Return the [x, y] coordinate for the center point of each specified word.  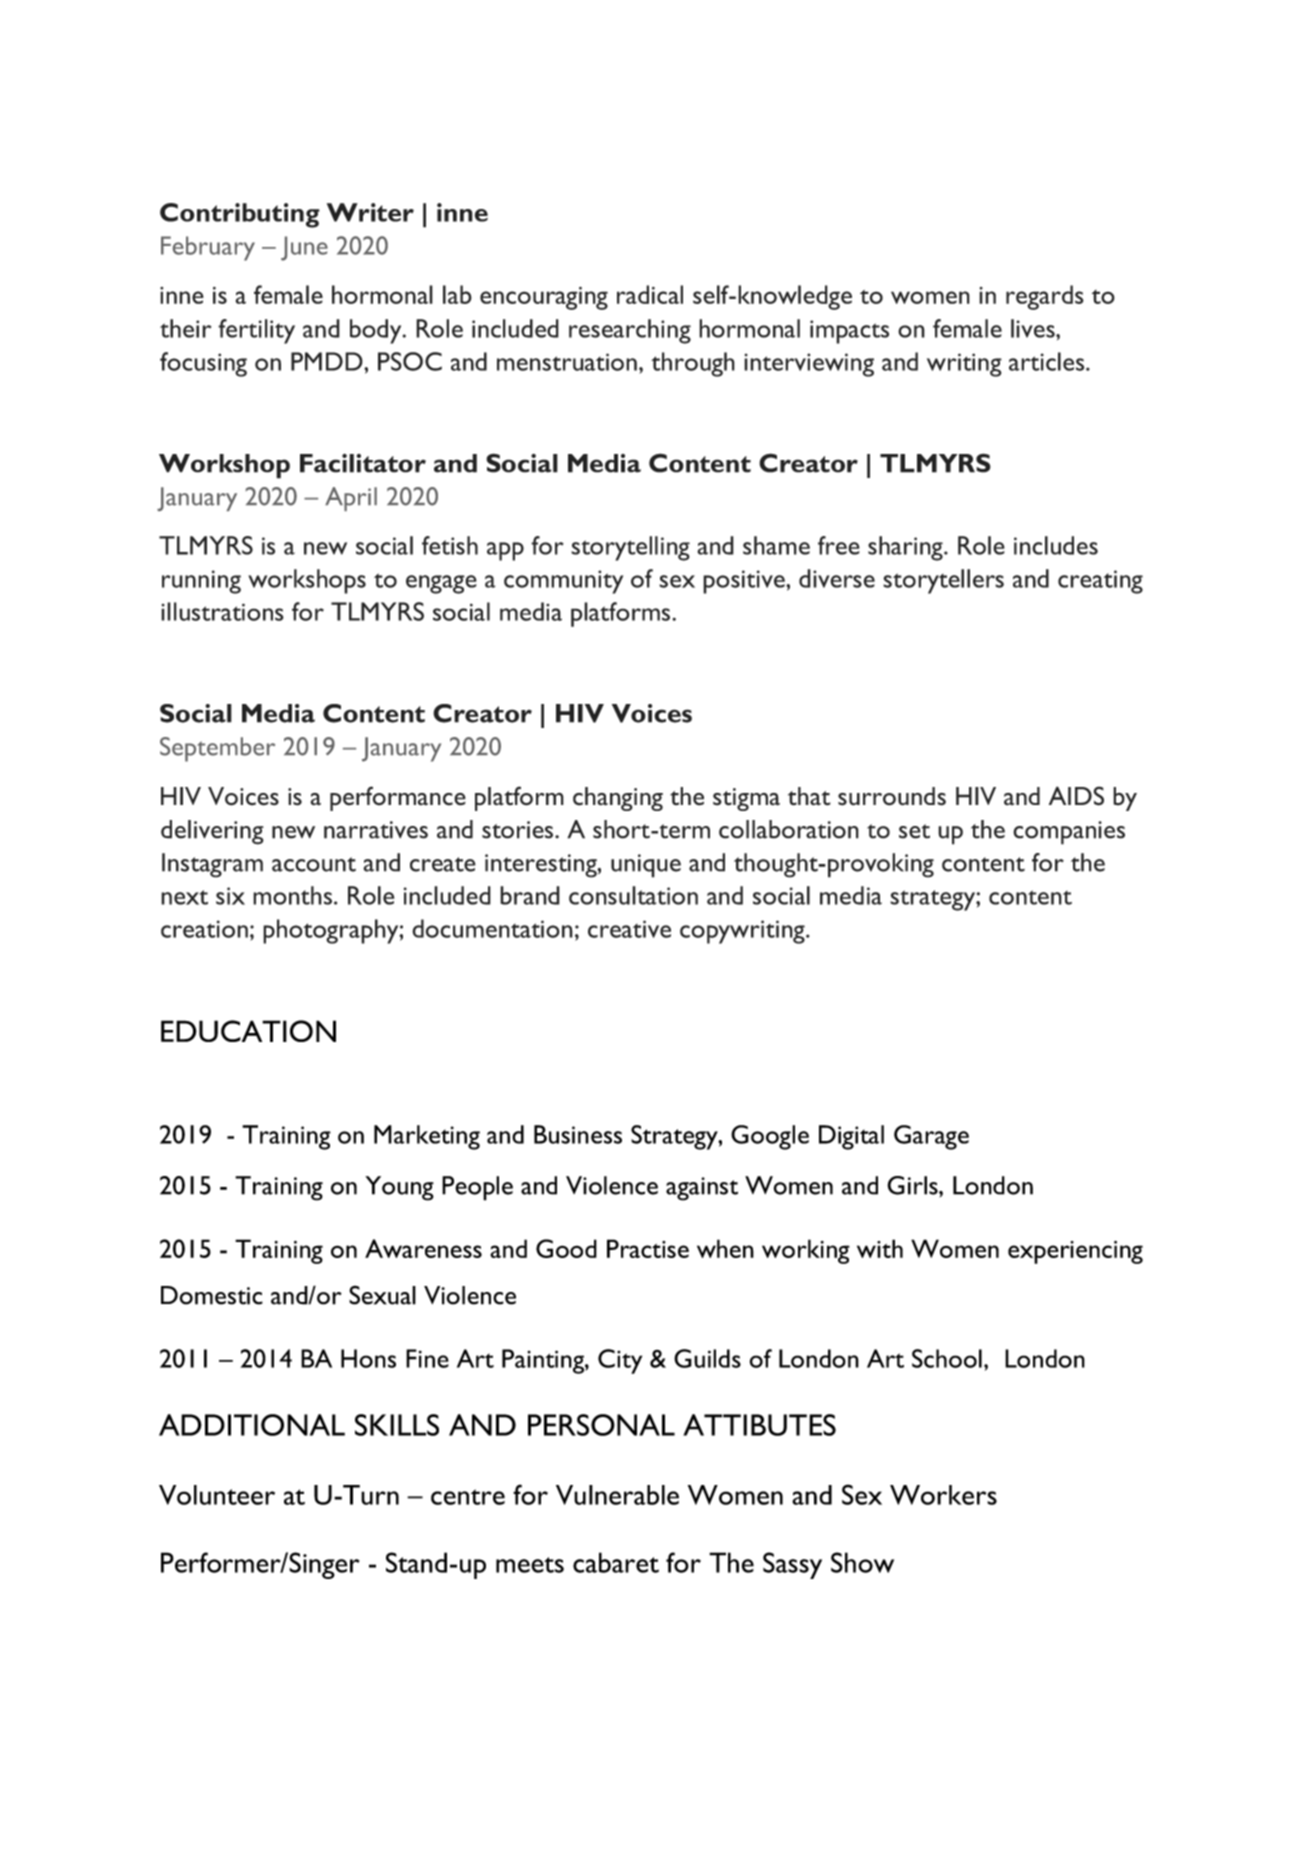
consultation [633, 895]
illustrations [222, 611]
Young [399, 1188]
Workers [943, 1495]
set [914, 831]
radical [650, 294]
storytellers [943, 581]
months [292, 895]
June [304, 248]
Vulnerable [617, 1495]
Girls [913, 1185]
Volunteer [217, 1495]
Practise [648, 1248]
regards [1045, 297]
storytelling [630, 548]
